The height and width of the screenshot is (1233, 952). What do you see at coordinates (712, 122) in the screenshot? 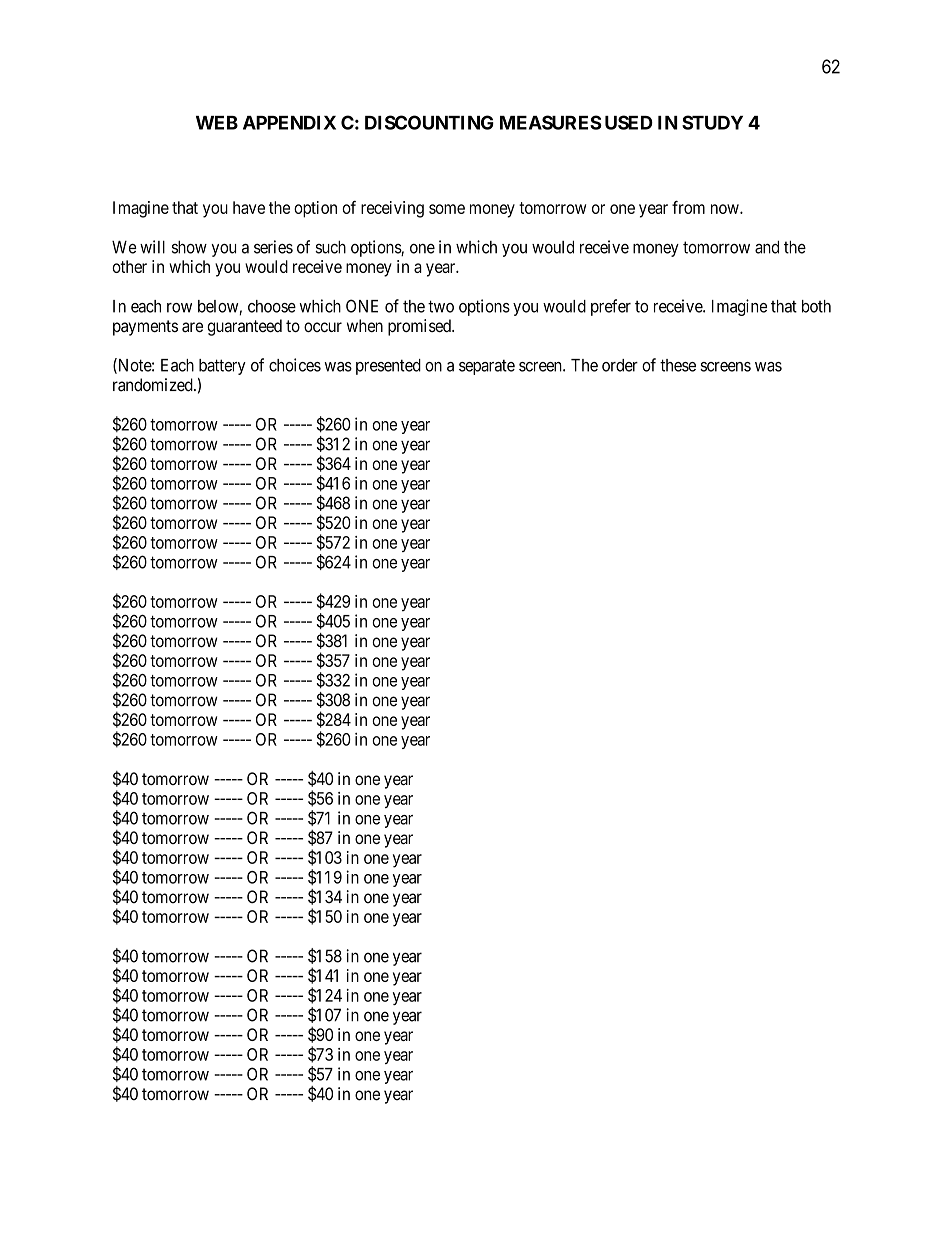
I see `STUDY` at bounding box center [712, 122].
